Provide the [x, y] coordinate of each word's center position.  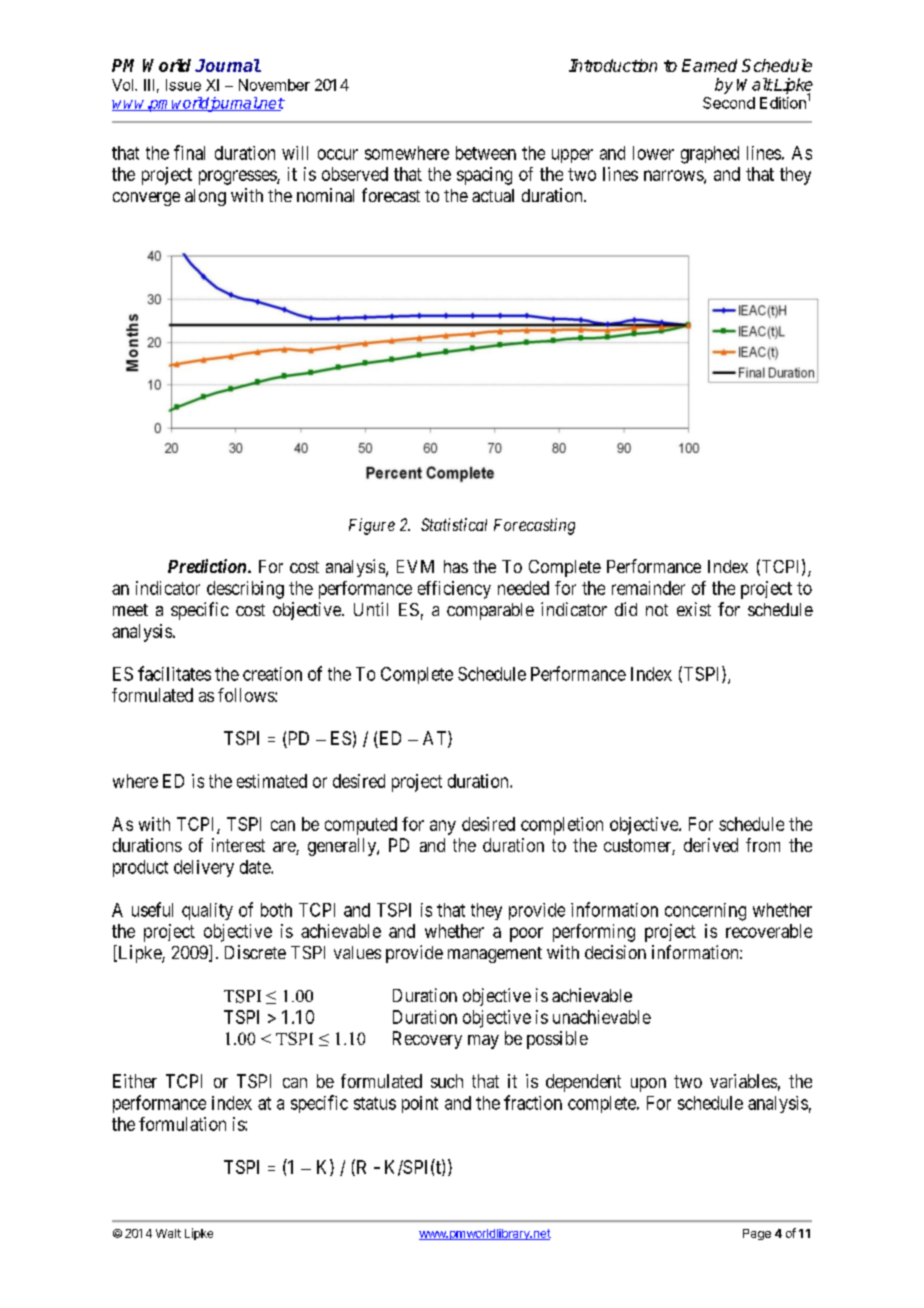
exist [694, 609]
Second [729, 103]
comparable [490, 611]
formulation [182, 1124]
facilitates [174, 673]
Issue [183, 85]
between [486, 153]
